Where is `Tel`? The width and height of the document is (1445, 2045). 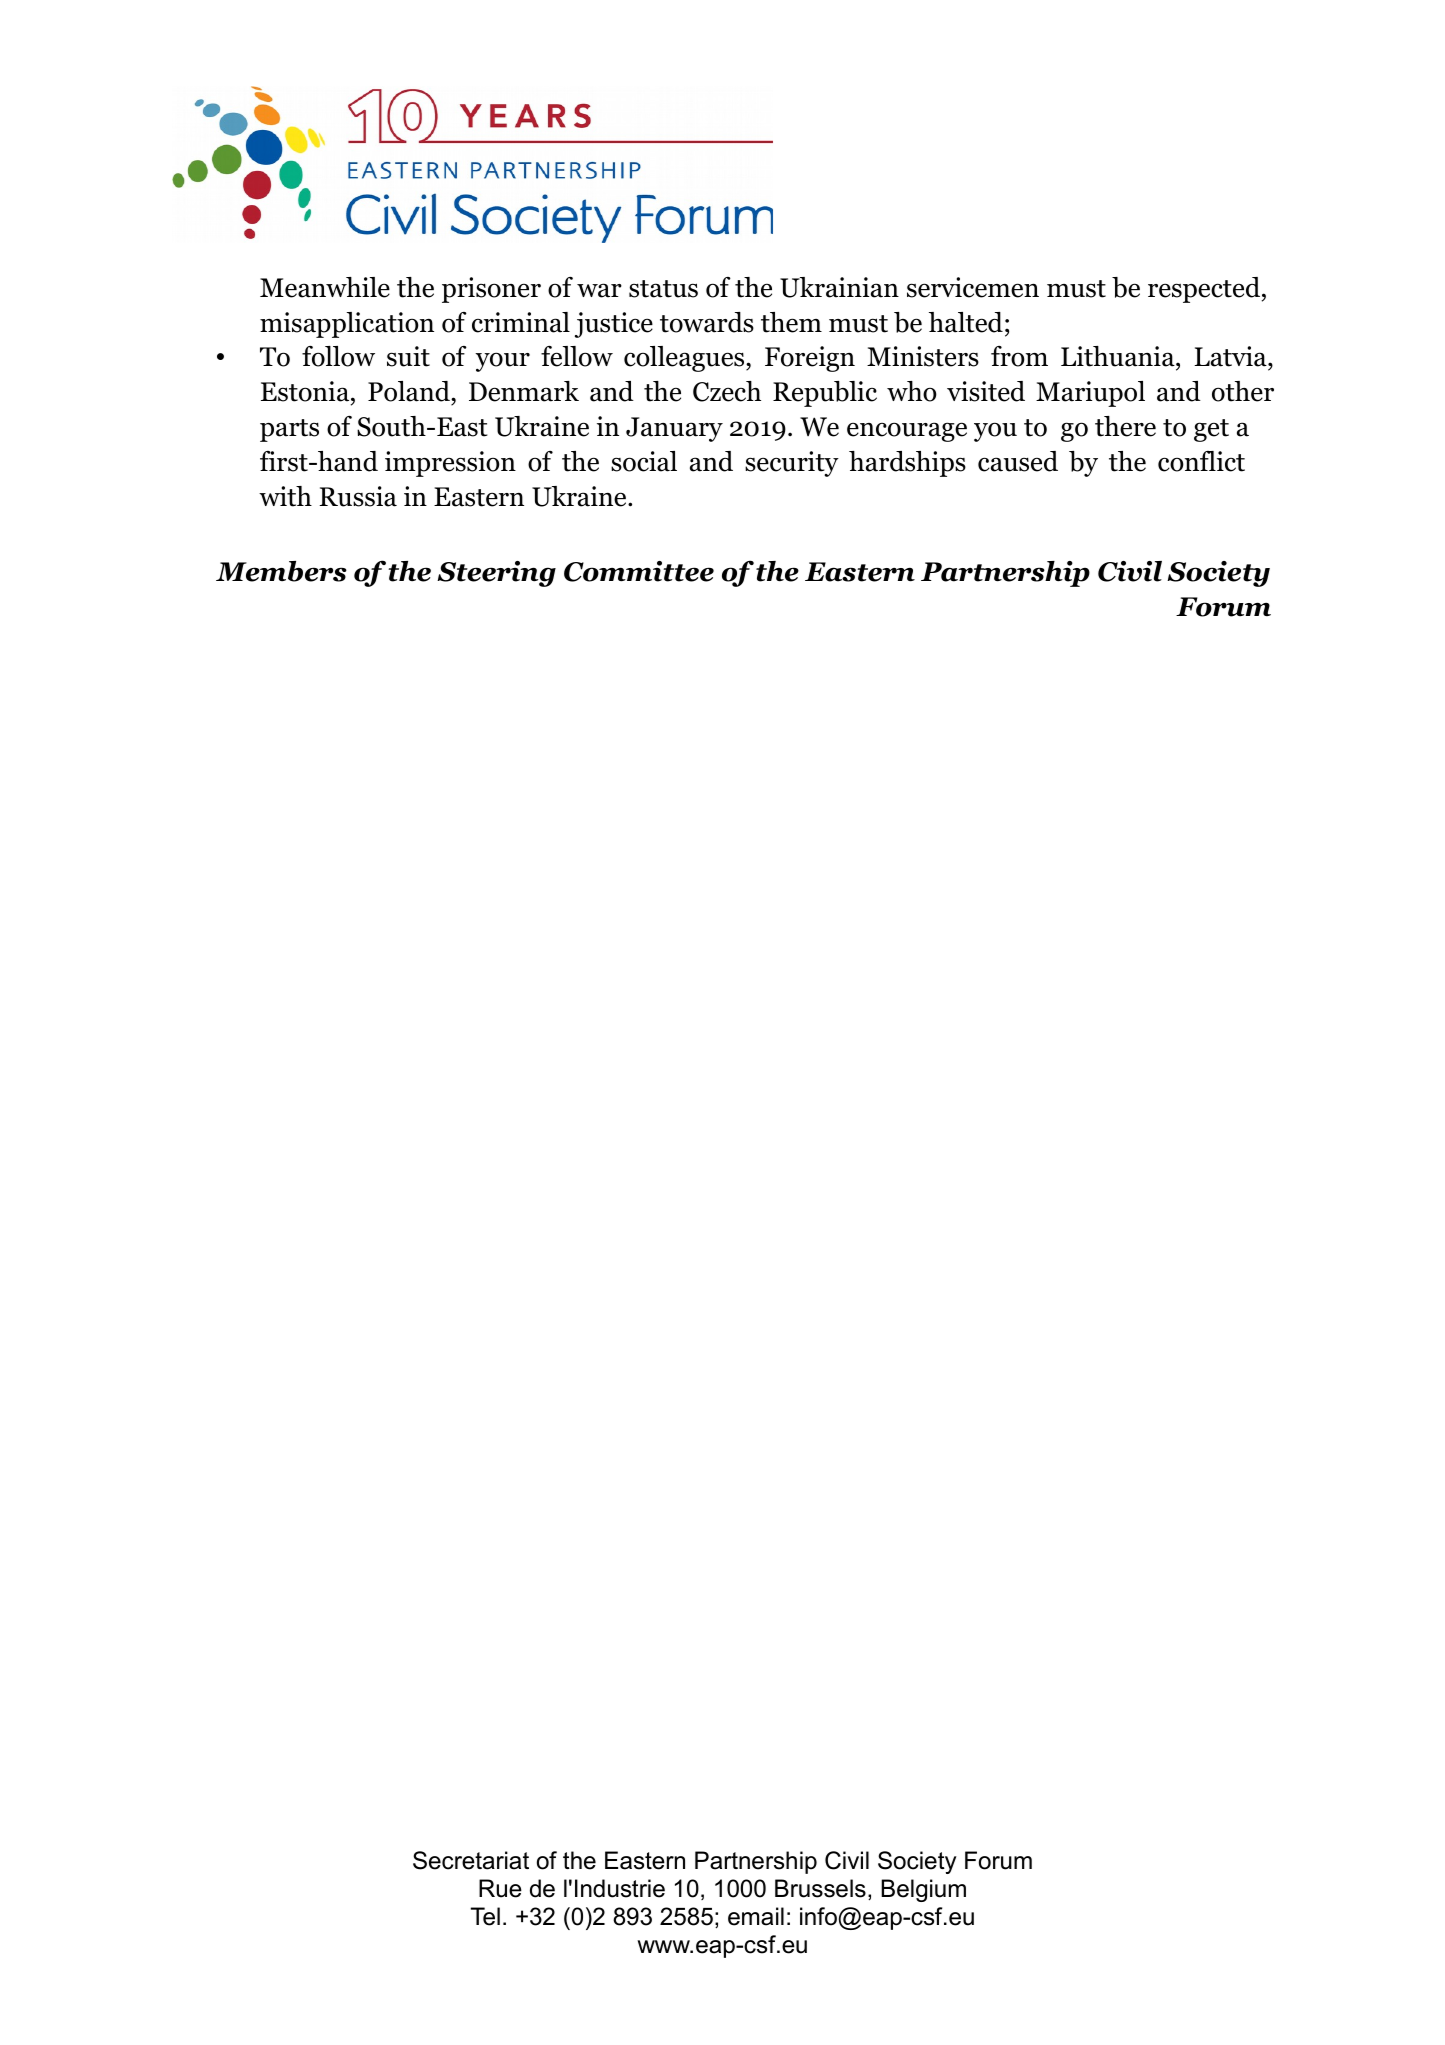
Tel is located at coordinates (485, 1916).
